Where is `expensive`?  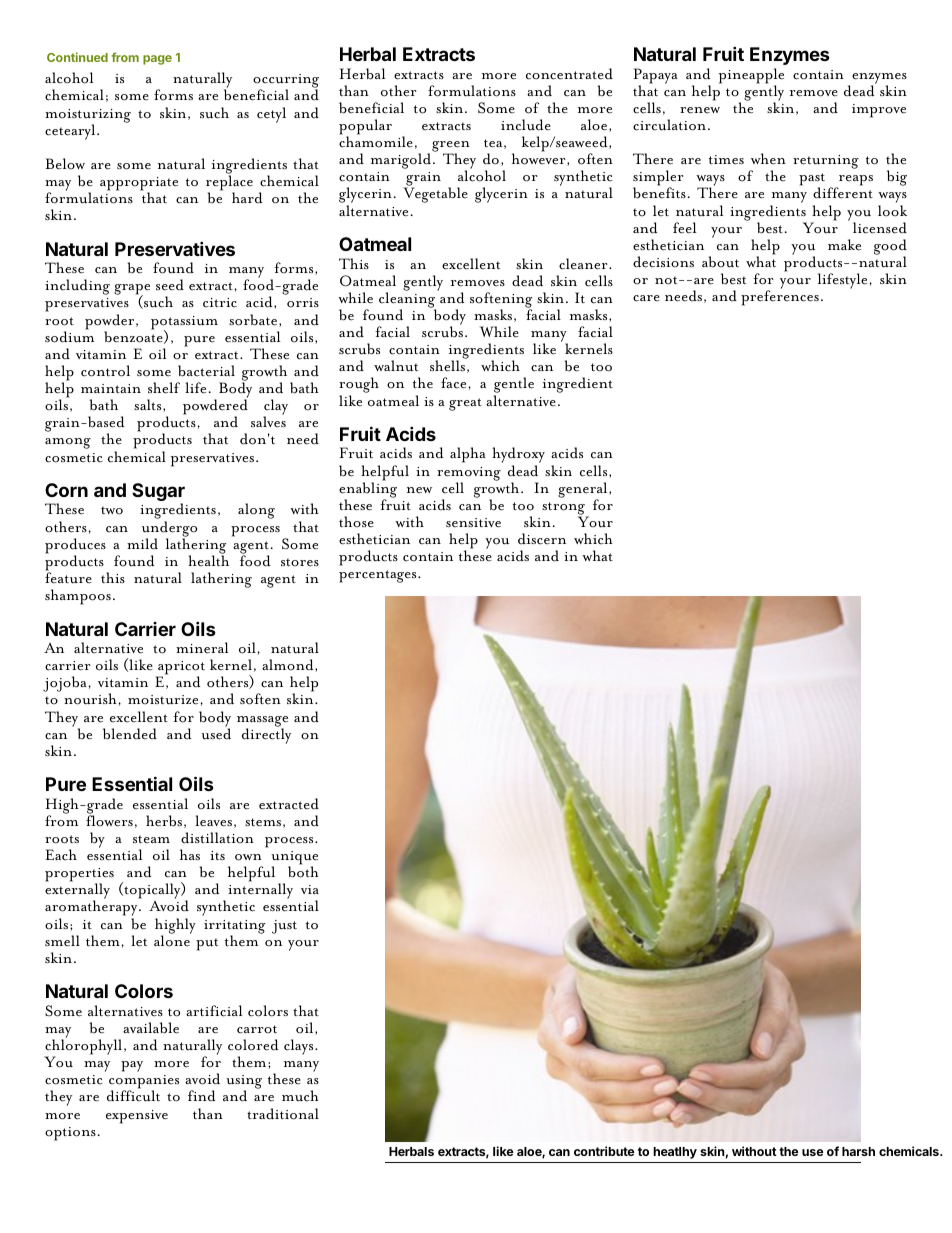
expensive is located at coordinates (137, 1117).
